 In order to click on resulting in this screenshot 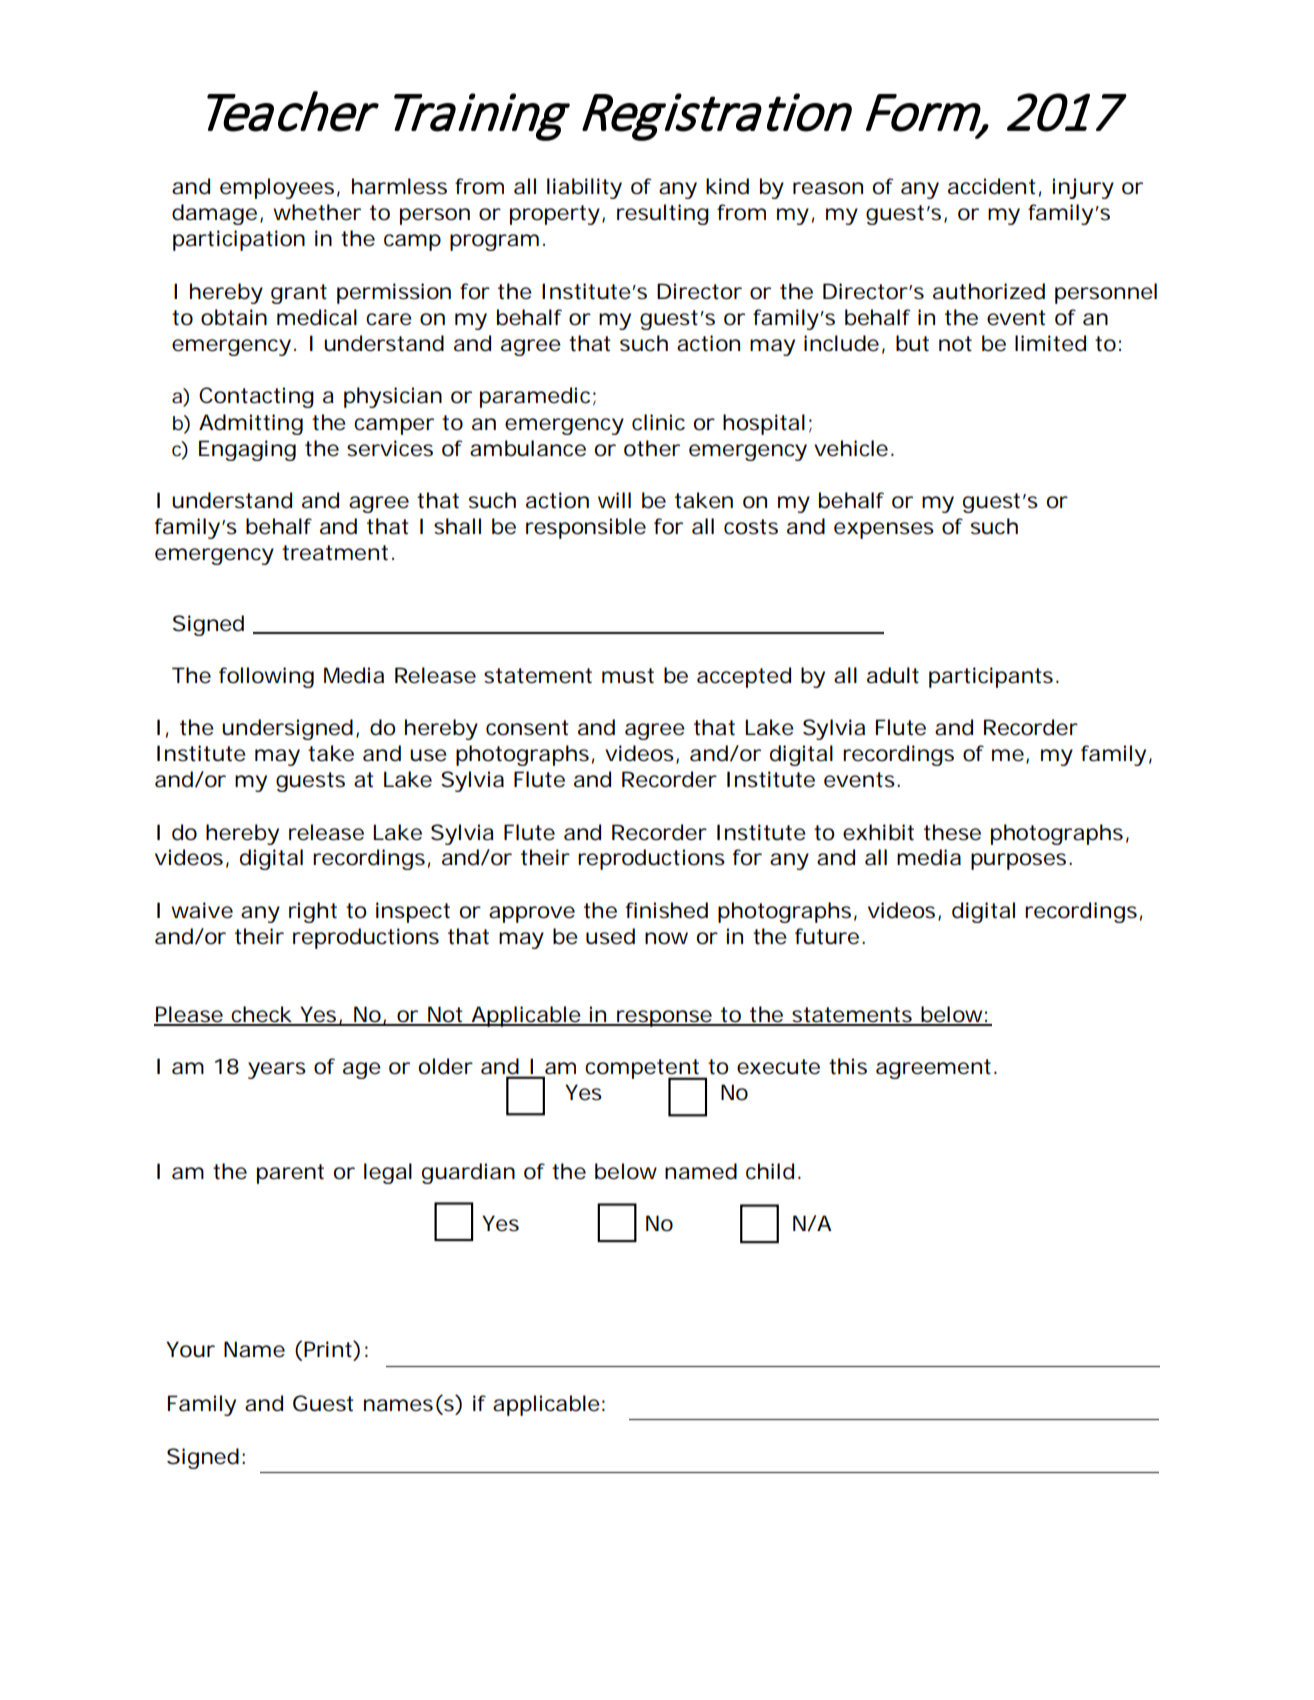, I will do `click(663, 214)`.
